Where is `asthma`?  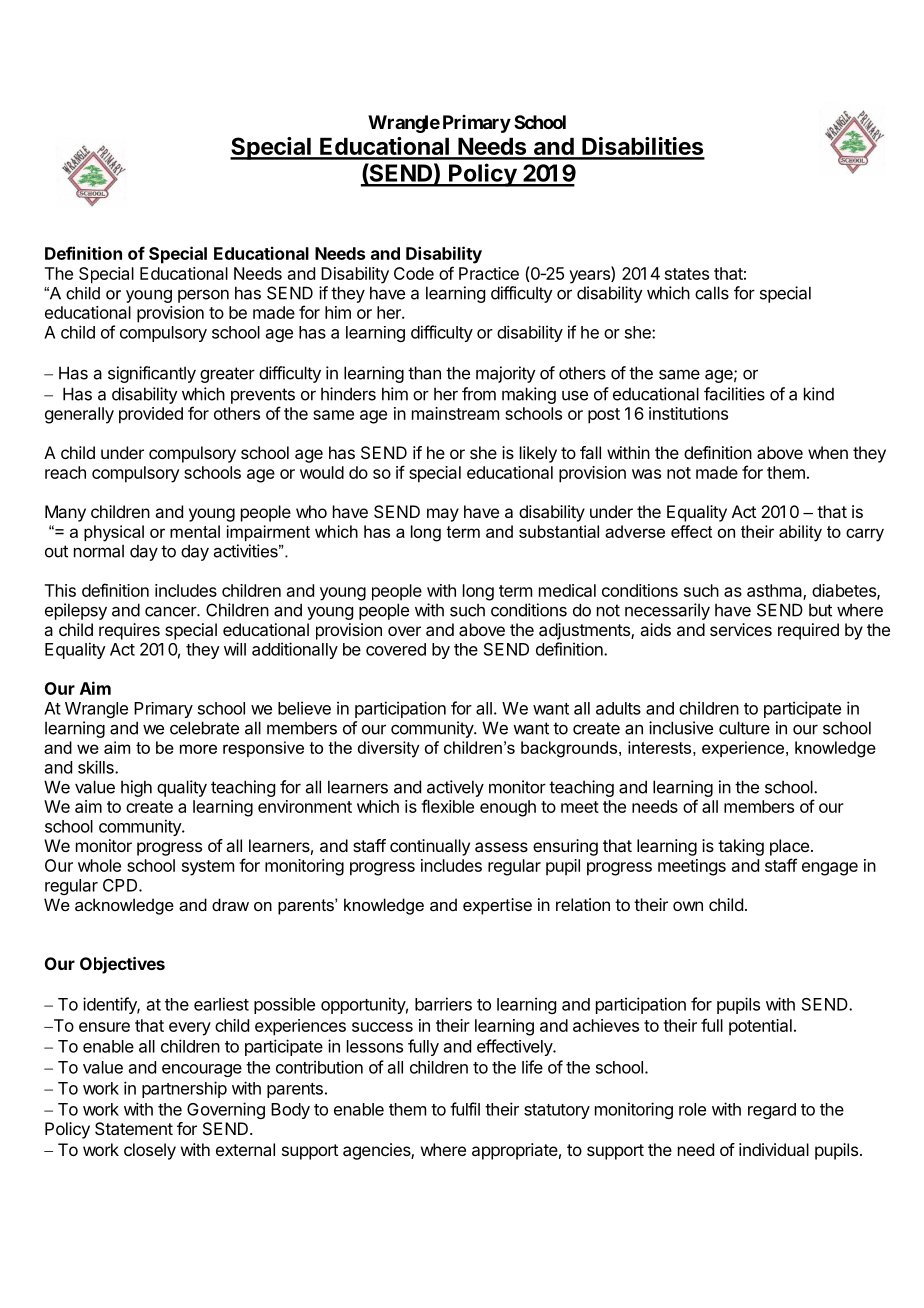
asthma is located at coordinates (775, 591).
